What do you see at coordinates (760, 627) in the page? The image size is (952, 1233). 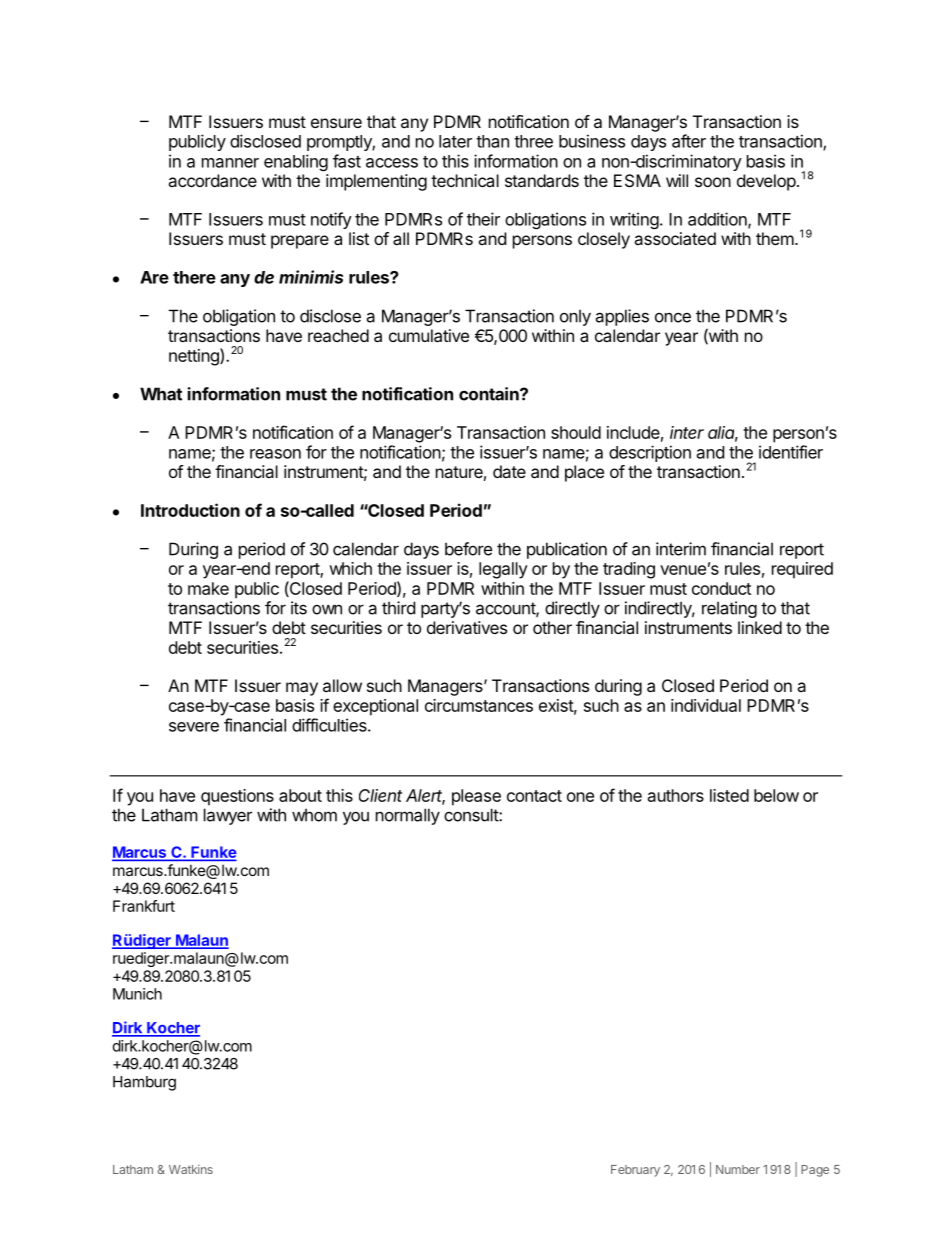 I see `linked` at bounding box center [760, 627].
